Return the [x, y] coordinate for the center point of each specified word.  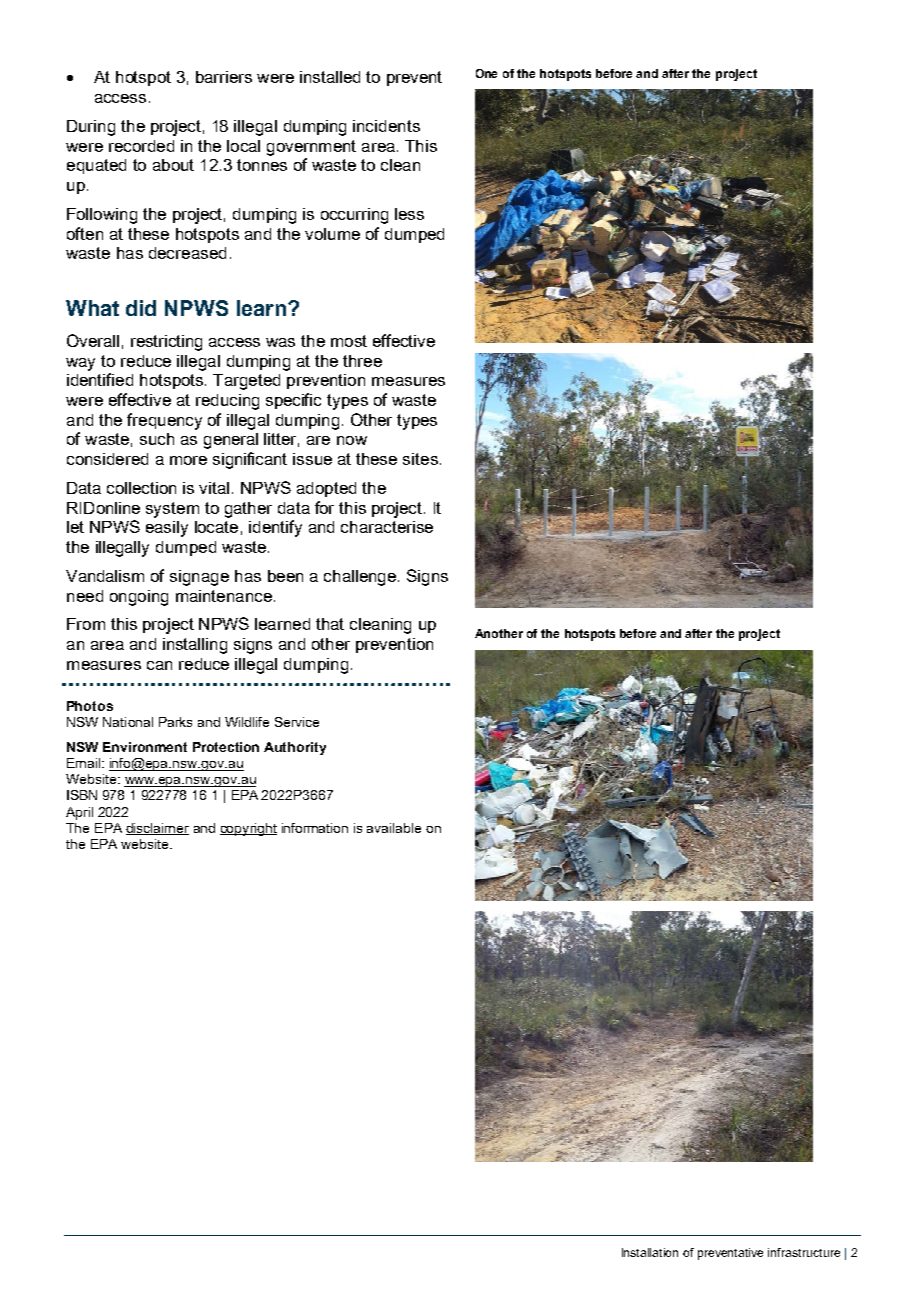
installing [195, 646]
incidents [386, 126]
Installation [650, 1252]
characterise [387, 527]
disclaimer [157, 829]
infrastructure [804, 1252]
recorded [141, 146]
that [330, 624]
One [486, 73]
